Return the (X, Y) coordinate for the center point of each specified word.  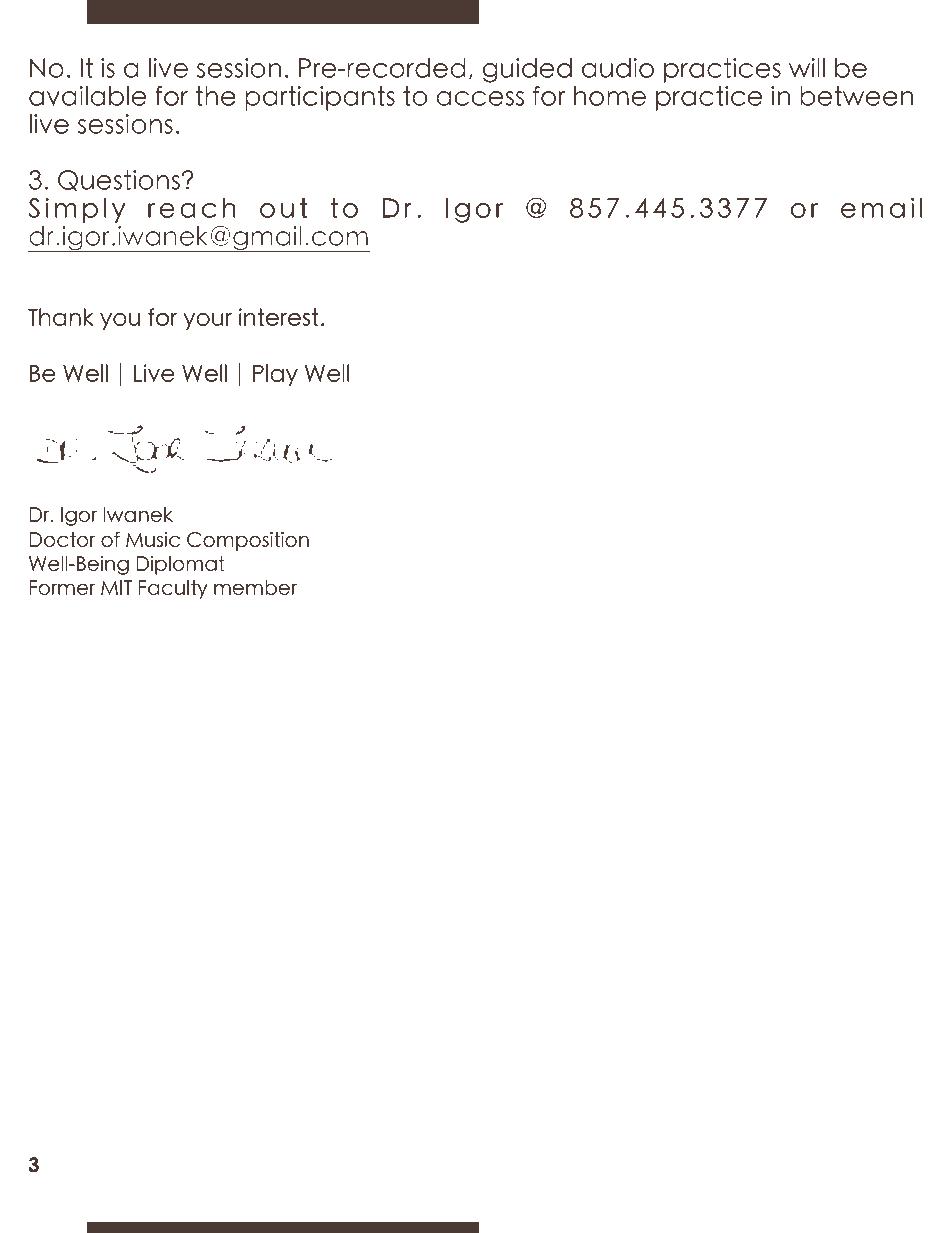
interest (279, 317)
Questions (119, 180)
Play (275, 375)
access (480, 98)
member (255, 587)
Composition (248, 541)
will (807, 68)
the (215, 96)
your (207, 321)
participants (320, 98)
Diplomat (180, 565)
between (857, 96)
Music (153, 539)
